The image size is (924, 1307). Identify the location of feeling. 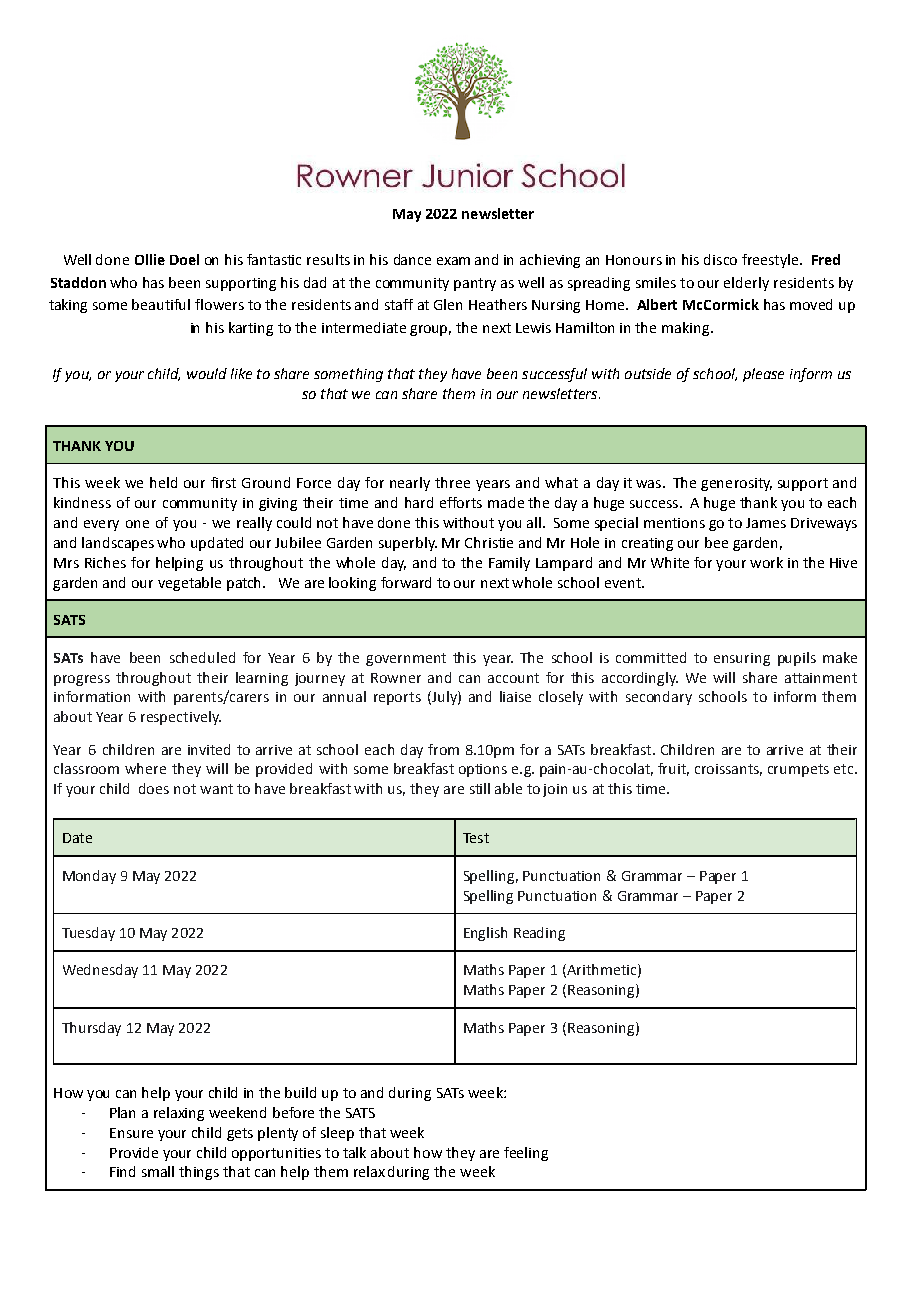
(526, 1154).
